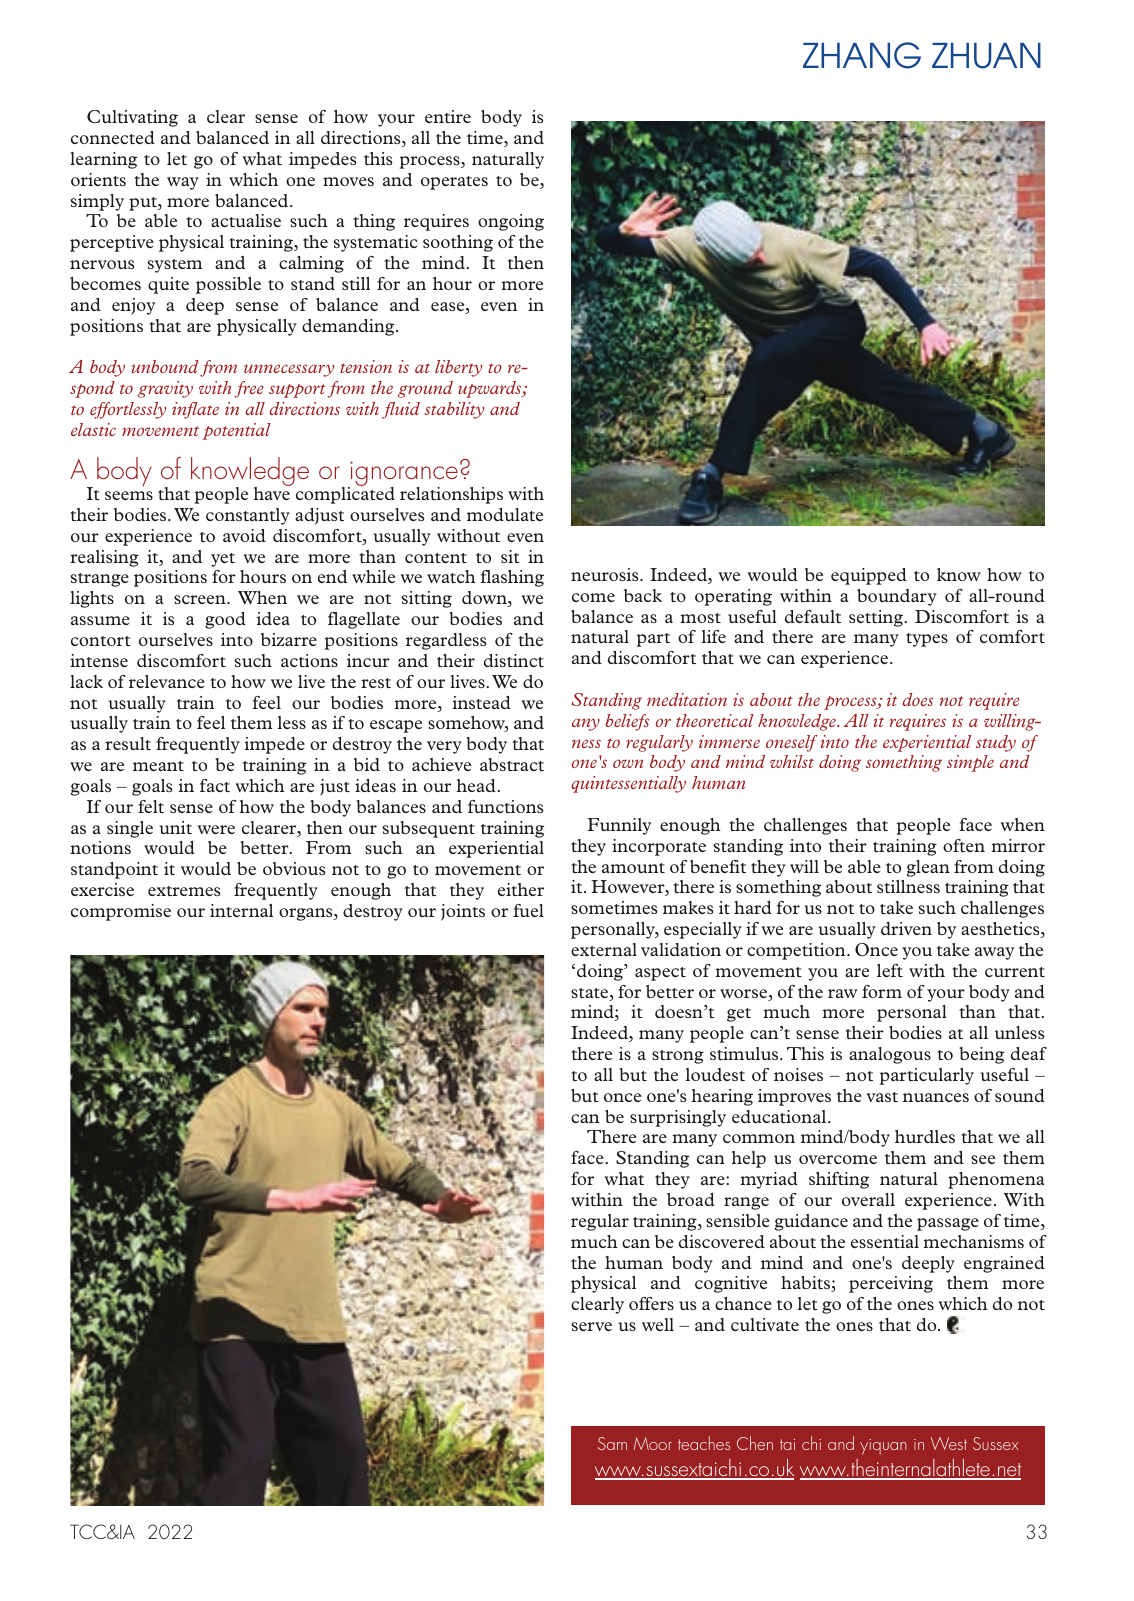 The image size is (1134, 1601). What do you see at coordinates (184, 891) in the screenshot?
I see `extremes` at bounding box center [184, 891].
